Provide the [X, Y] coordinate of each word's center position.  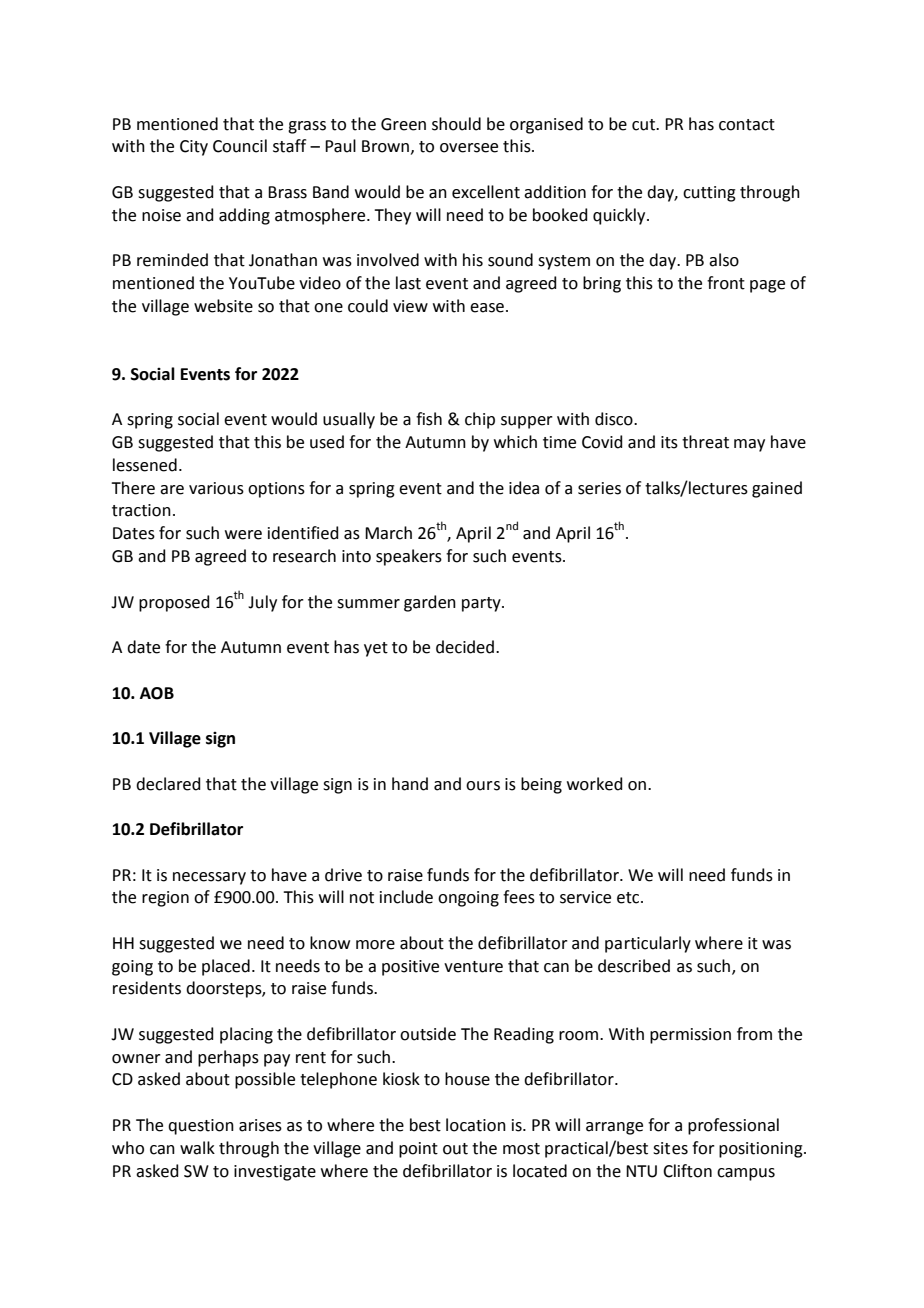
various [216, 488]
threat [705, 442]
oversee [469, 148]
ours [483, 786]
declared [168, 784]
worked [595, 784]
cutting [709, 194]
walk [197, 1148]
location [476, 1125]
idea [524, 488]
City [194, 148]
